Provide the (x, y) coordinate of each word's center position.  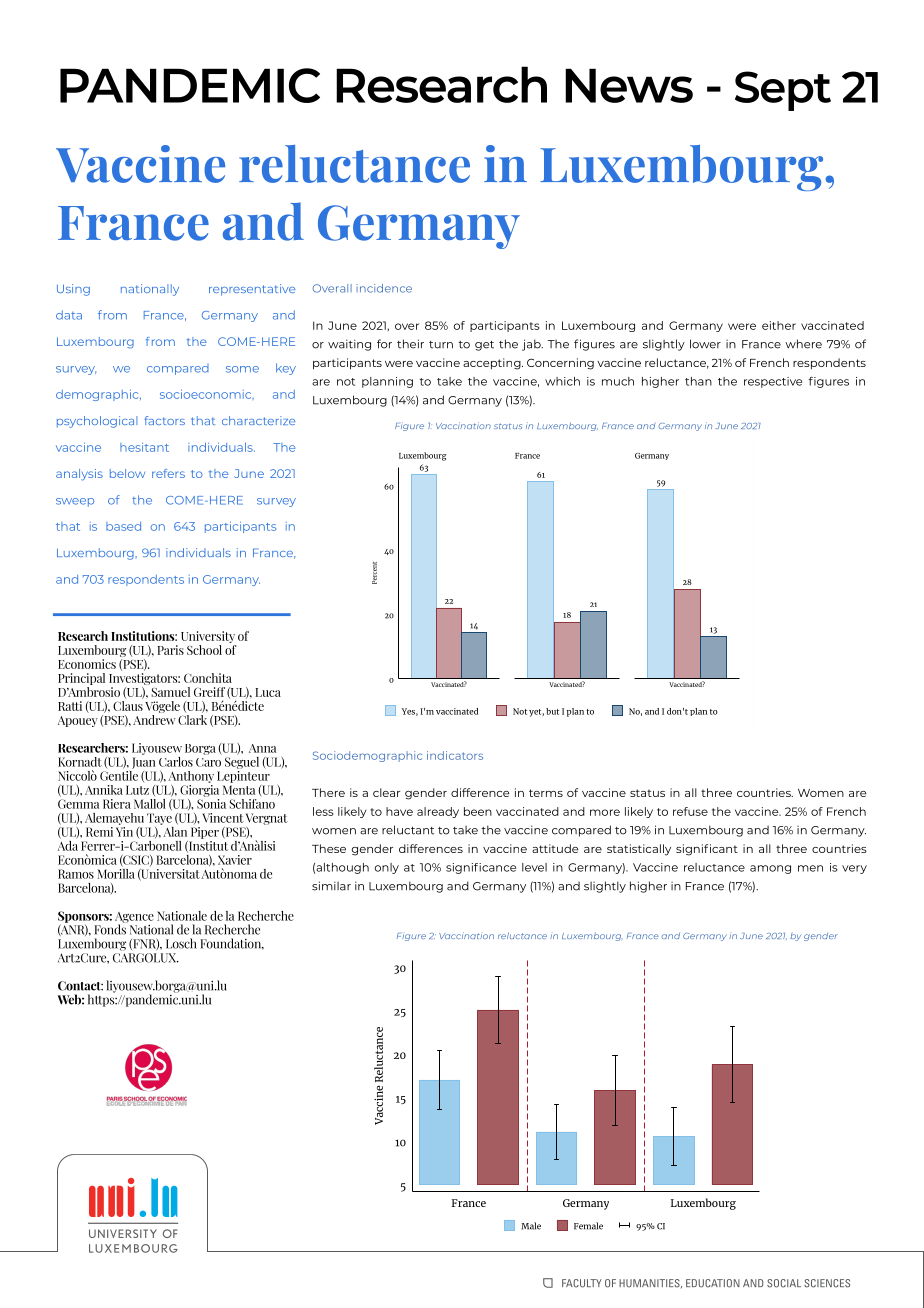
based (123, 526)
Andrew (154, 718)
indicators (455, 755)
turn (441, 345)
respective (773, 382)
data (69, 315)
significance (481, 868)
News (629, 85)
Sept (783, 91)
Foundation (232, 944)
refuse (690, 811)
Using (73, 290)
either (779, 325)
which (562, 381)
